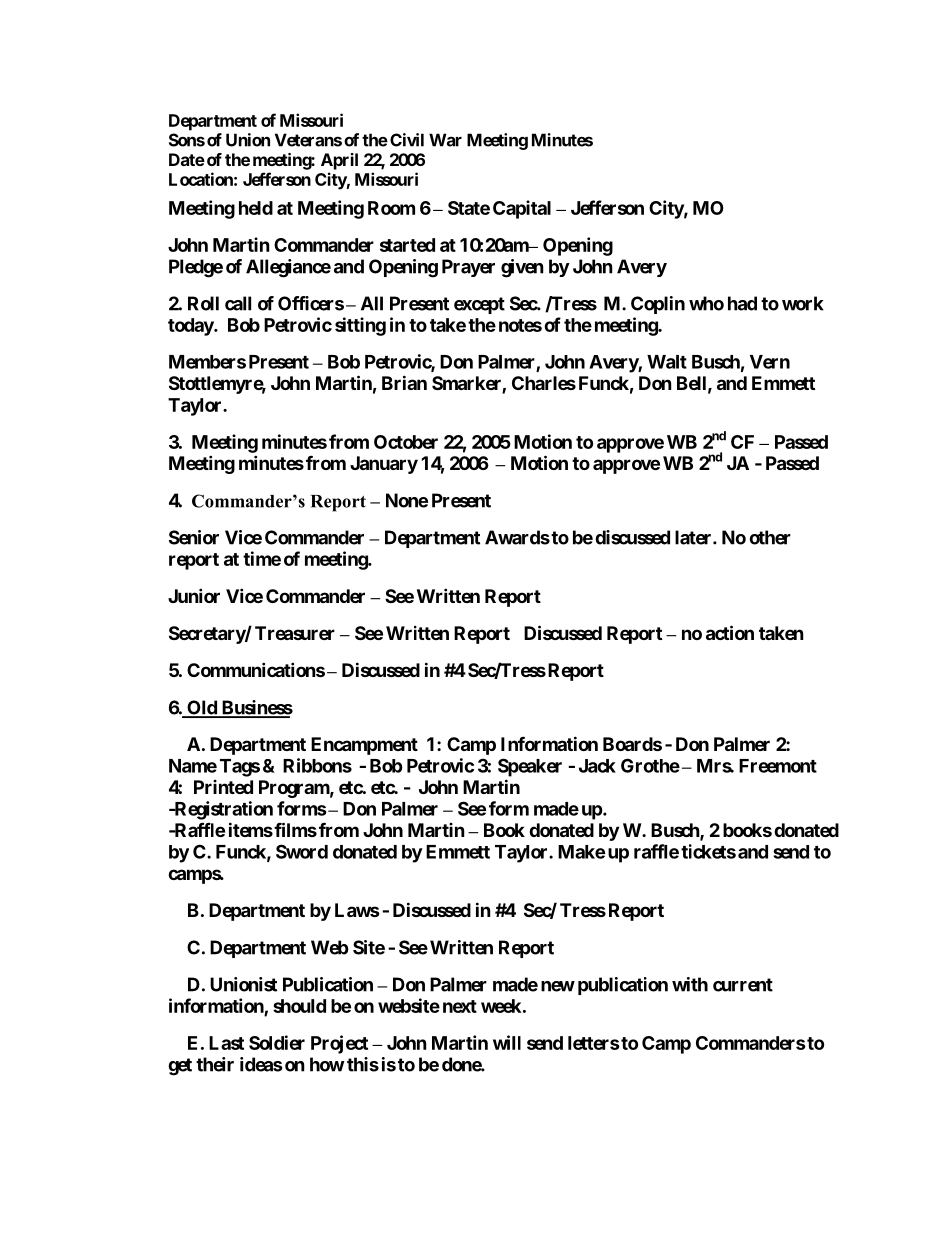  I want to click on Capital, so click(522, 209).
